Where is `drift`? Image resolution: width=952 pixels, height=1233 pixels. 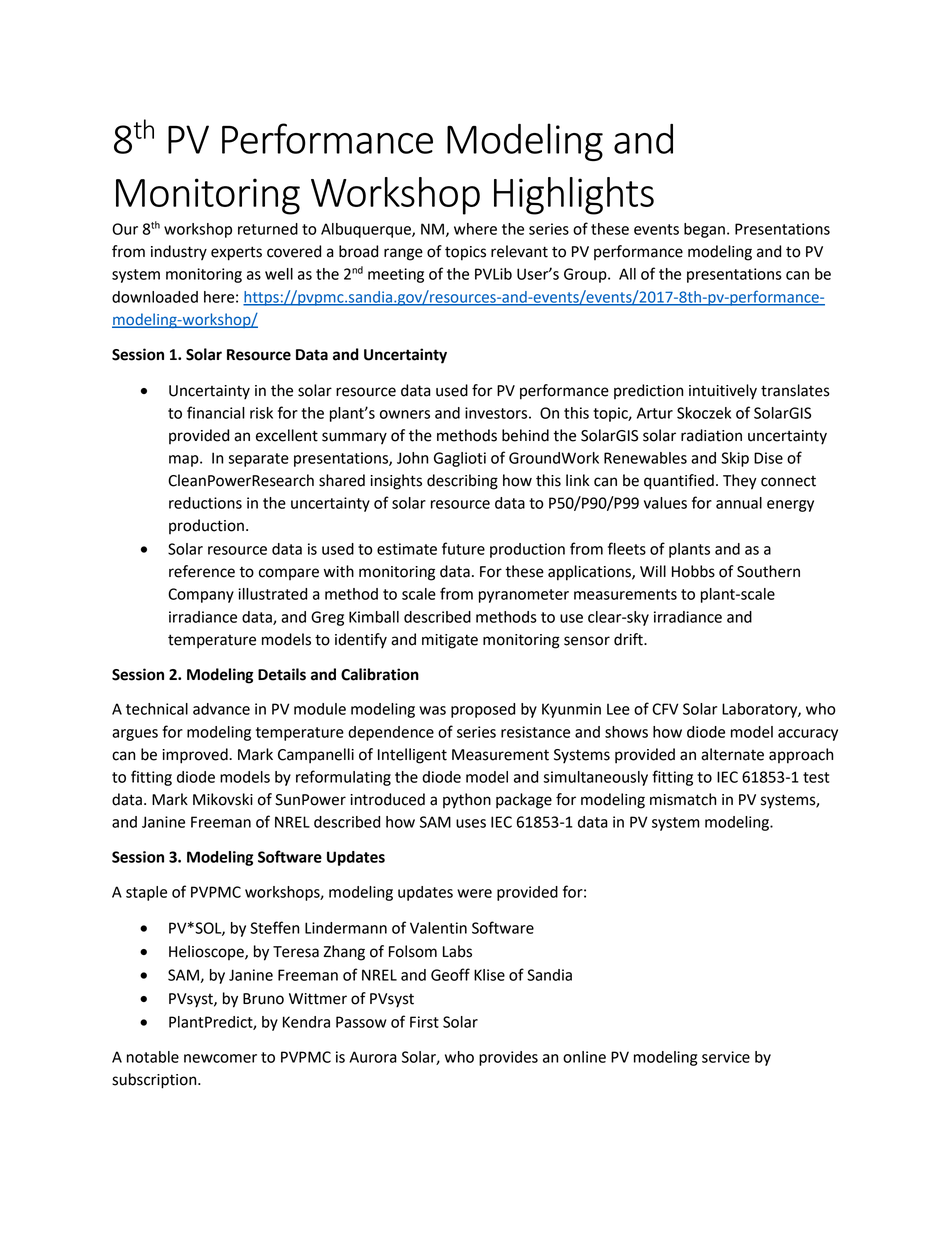
drift is located at coordinates (629, 639).
